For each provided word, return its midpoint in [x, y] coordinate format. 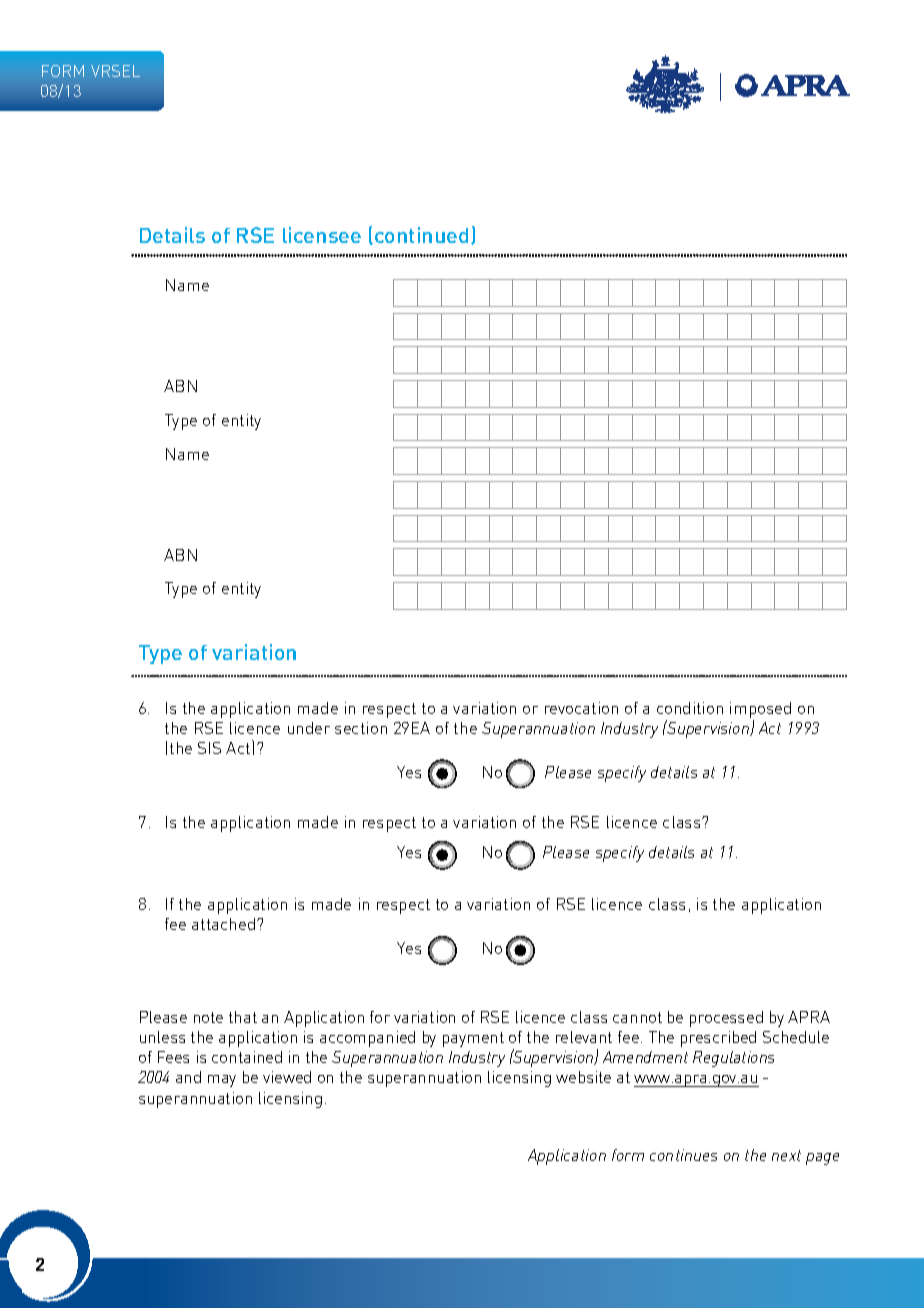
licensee [322, 235]
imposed [760, 711]
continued [421, 235]
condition [690, 708]
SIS [209, 748]
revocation [581, 708]
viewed [287, 1077]
